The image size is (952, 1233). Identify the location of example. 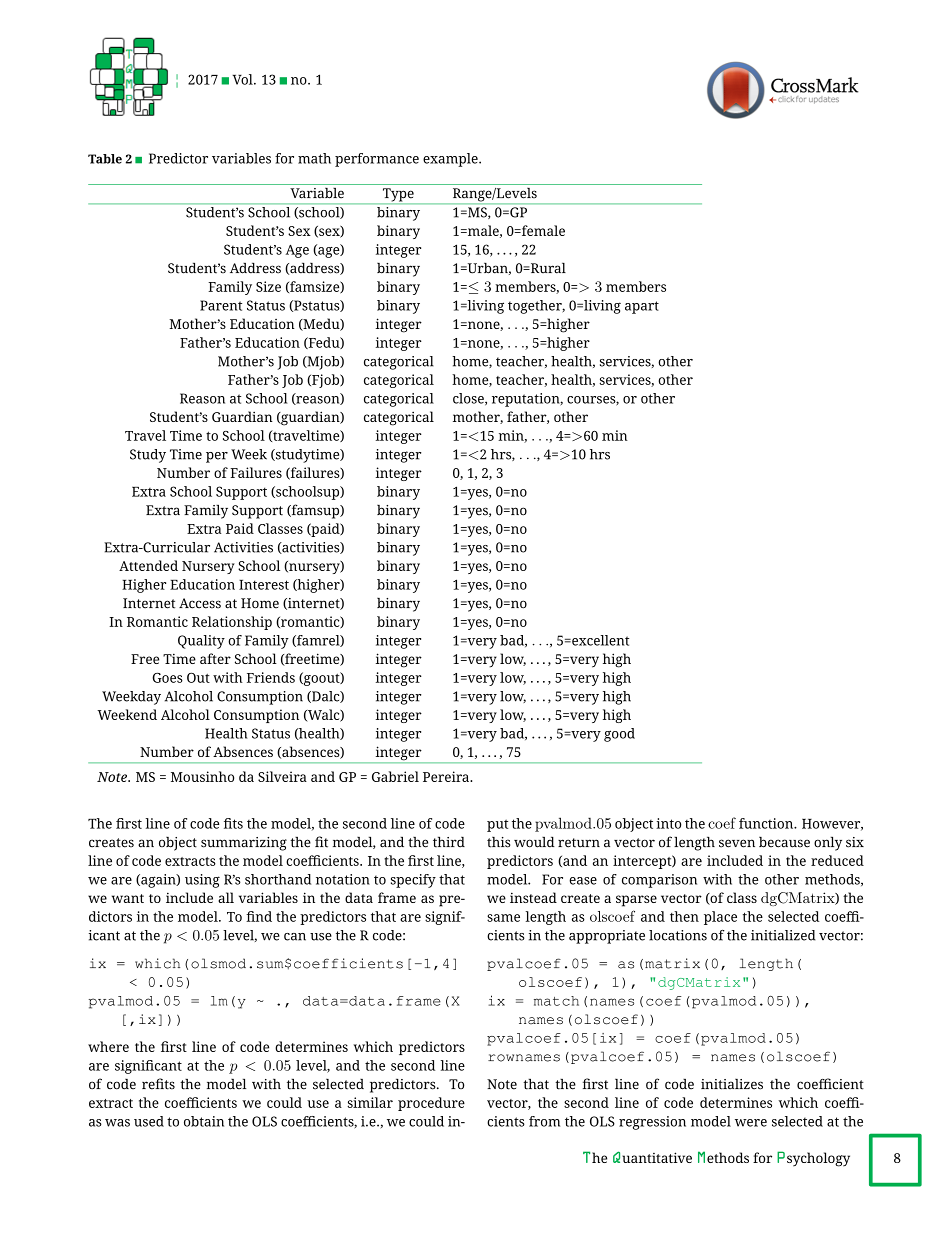
(451, 160).
